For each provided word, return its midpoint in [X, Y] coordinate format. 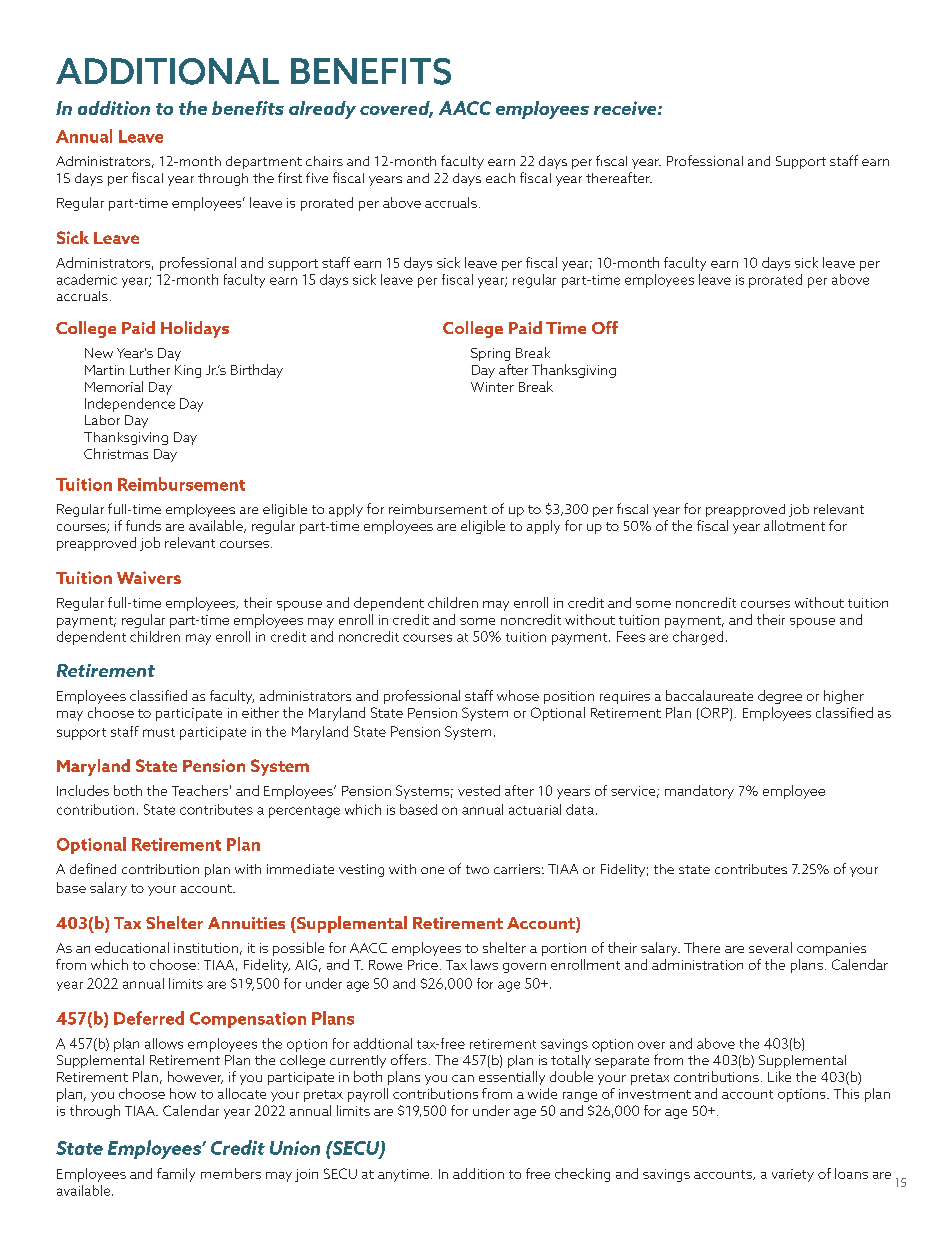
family [176, 1175]
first [290, 177]
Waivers [149, 577]
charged [698, 638]
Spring [490, 354]
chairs [324, 161]
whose [518, 695]
